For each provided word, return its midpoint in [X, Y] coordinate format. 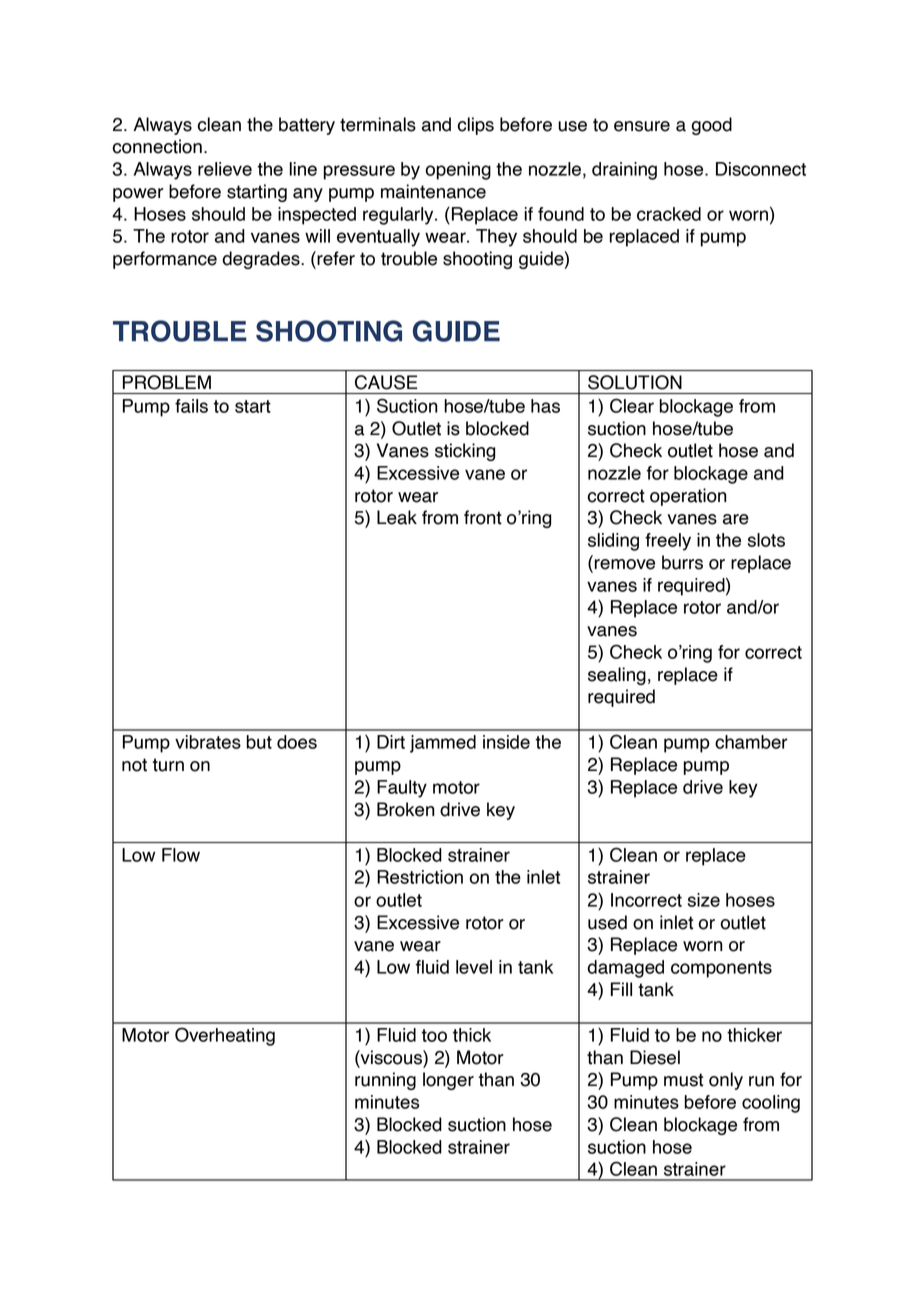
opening [458, 171]
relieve [225, 169]
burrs [682, 562]
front [483, 517]
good [712, 126]
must [683, 1080]
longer [448, 1081]
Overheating [225, 1036]
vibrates [208, 742]
